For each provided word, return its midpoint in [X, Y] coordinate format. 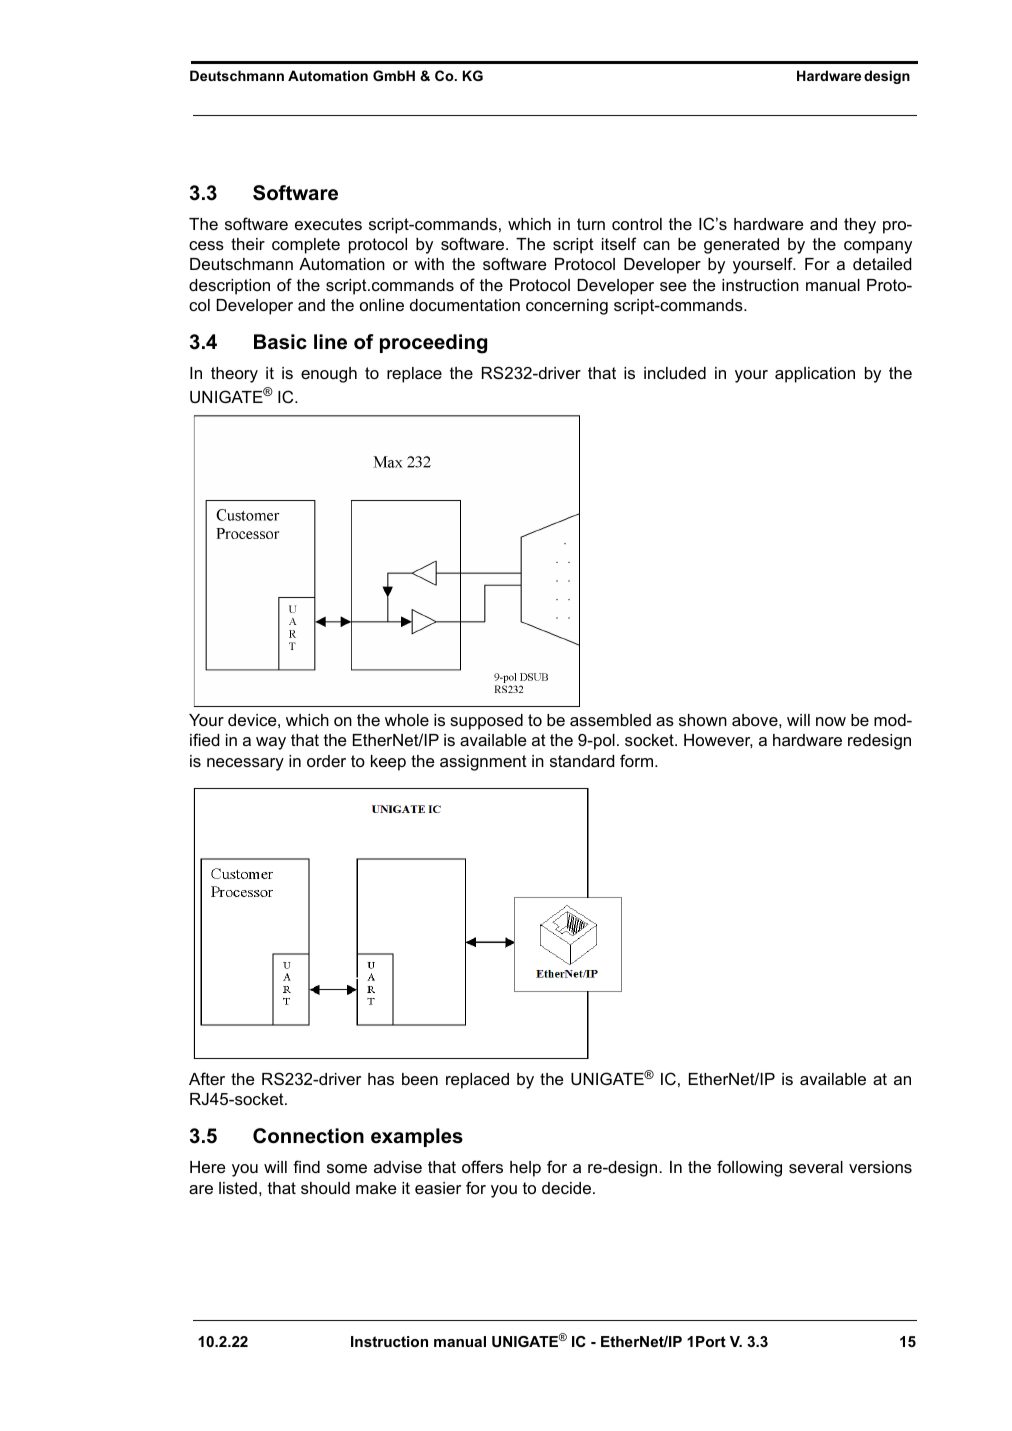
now [831, 721]
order [326, 761]
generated [741, 246]
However [718, 741]
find [306, 1166]
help [525, 1169]
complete [306, 246]
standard [582, 761]
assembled [610, 720]
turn [591, 224]
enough [329, 375]
